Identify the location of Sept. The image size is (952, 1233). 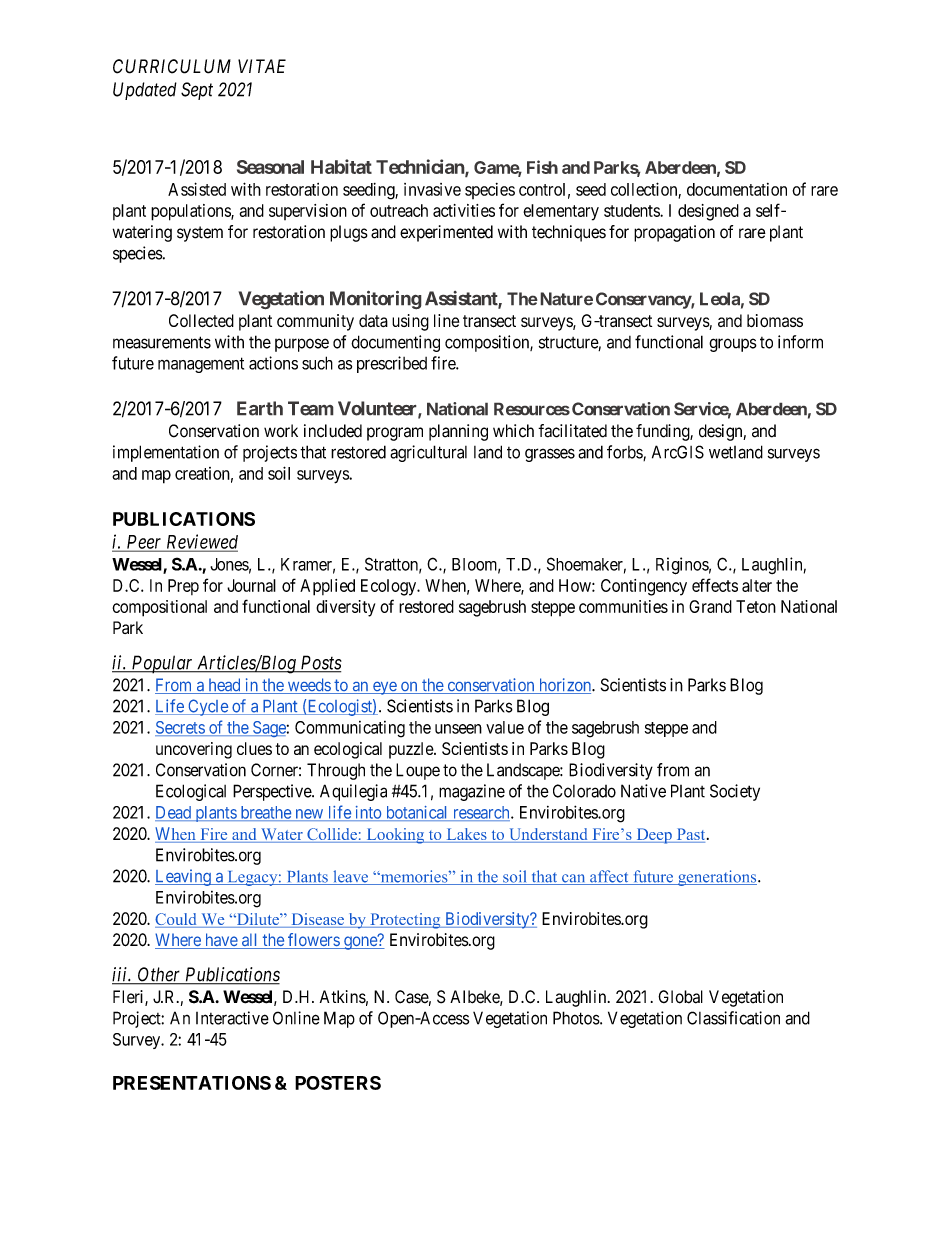
(197, 91).
